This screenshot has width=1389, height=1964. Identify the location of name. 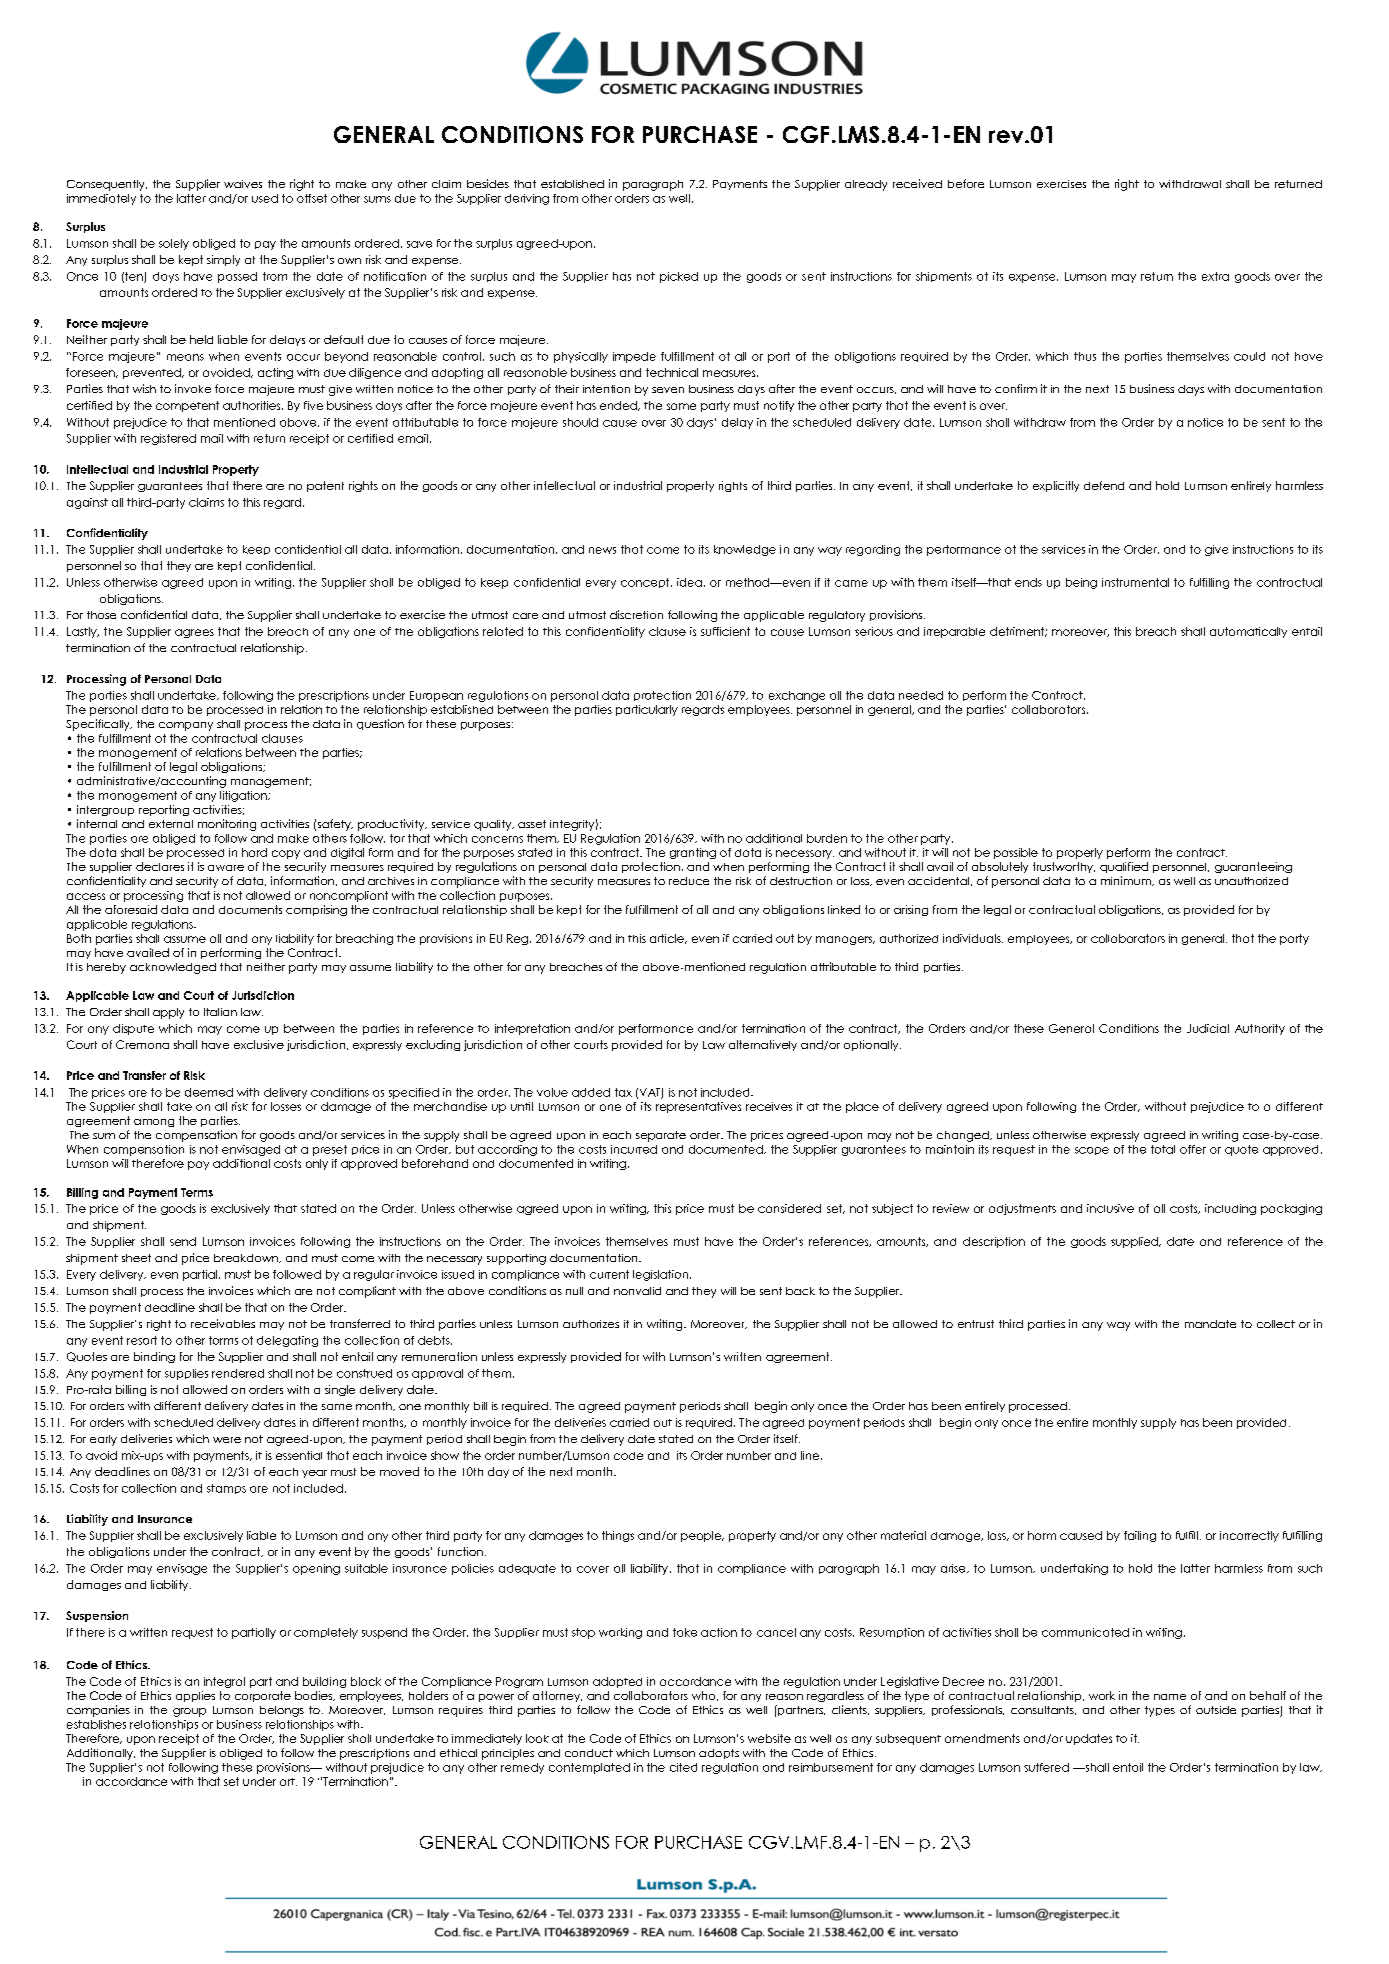
(1170, 1697).
